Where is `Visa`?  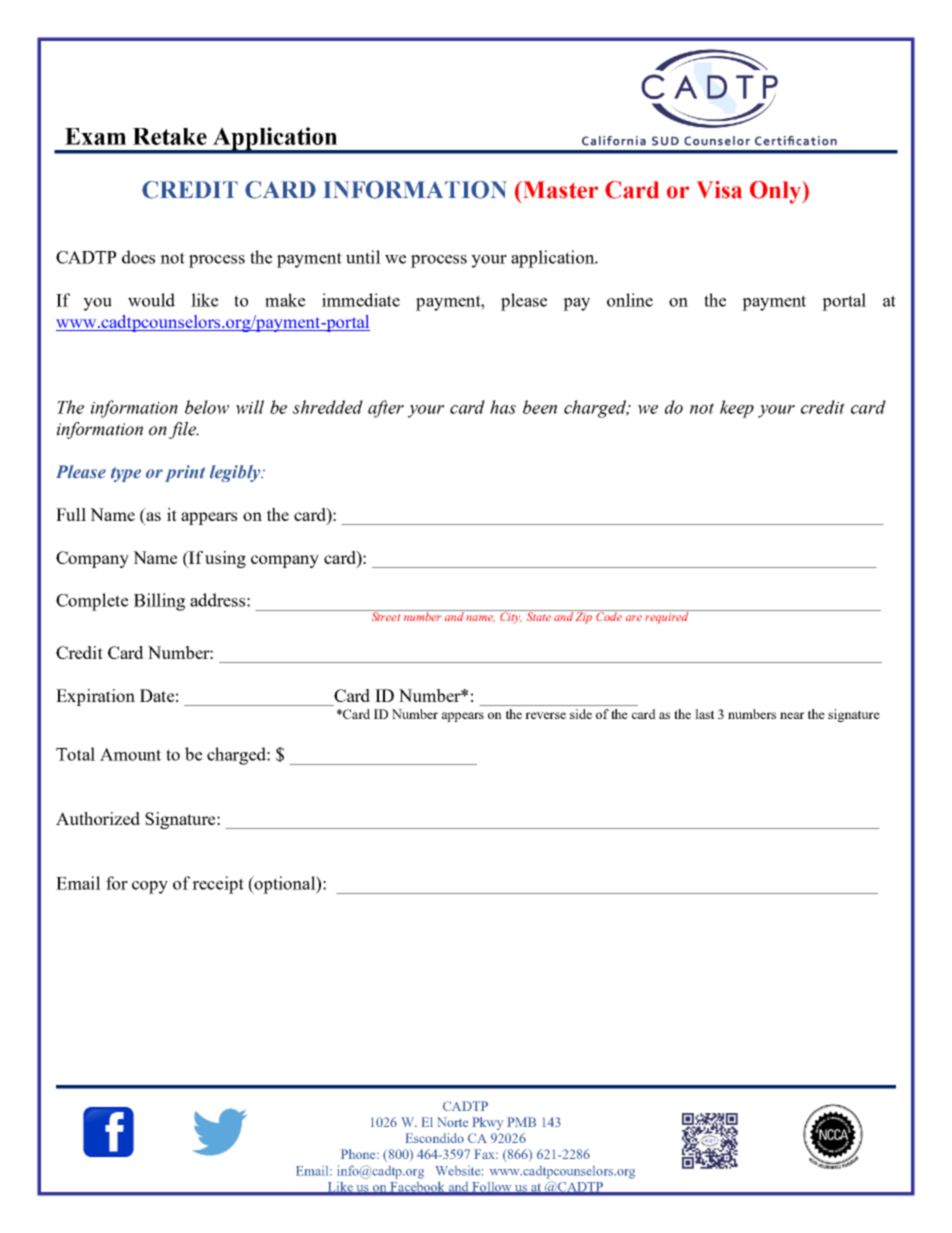
Visa is located at coordinates (719, 190).
